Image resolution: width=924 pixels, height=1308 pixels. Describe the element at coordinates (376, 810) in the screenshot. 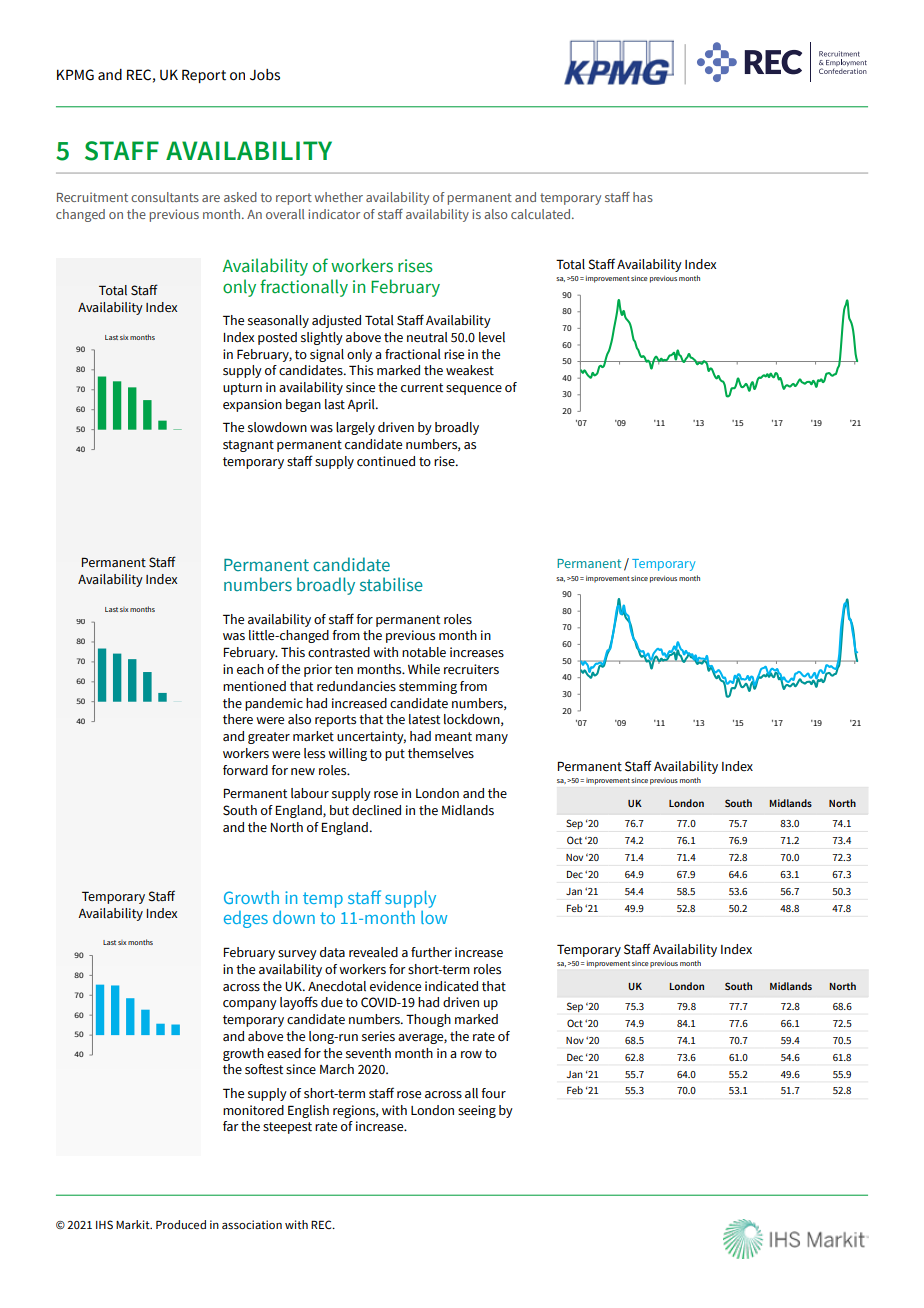

I see `declined` at that location.
